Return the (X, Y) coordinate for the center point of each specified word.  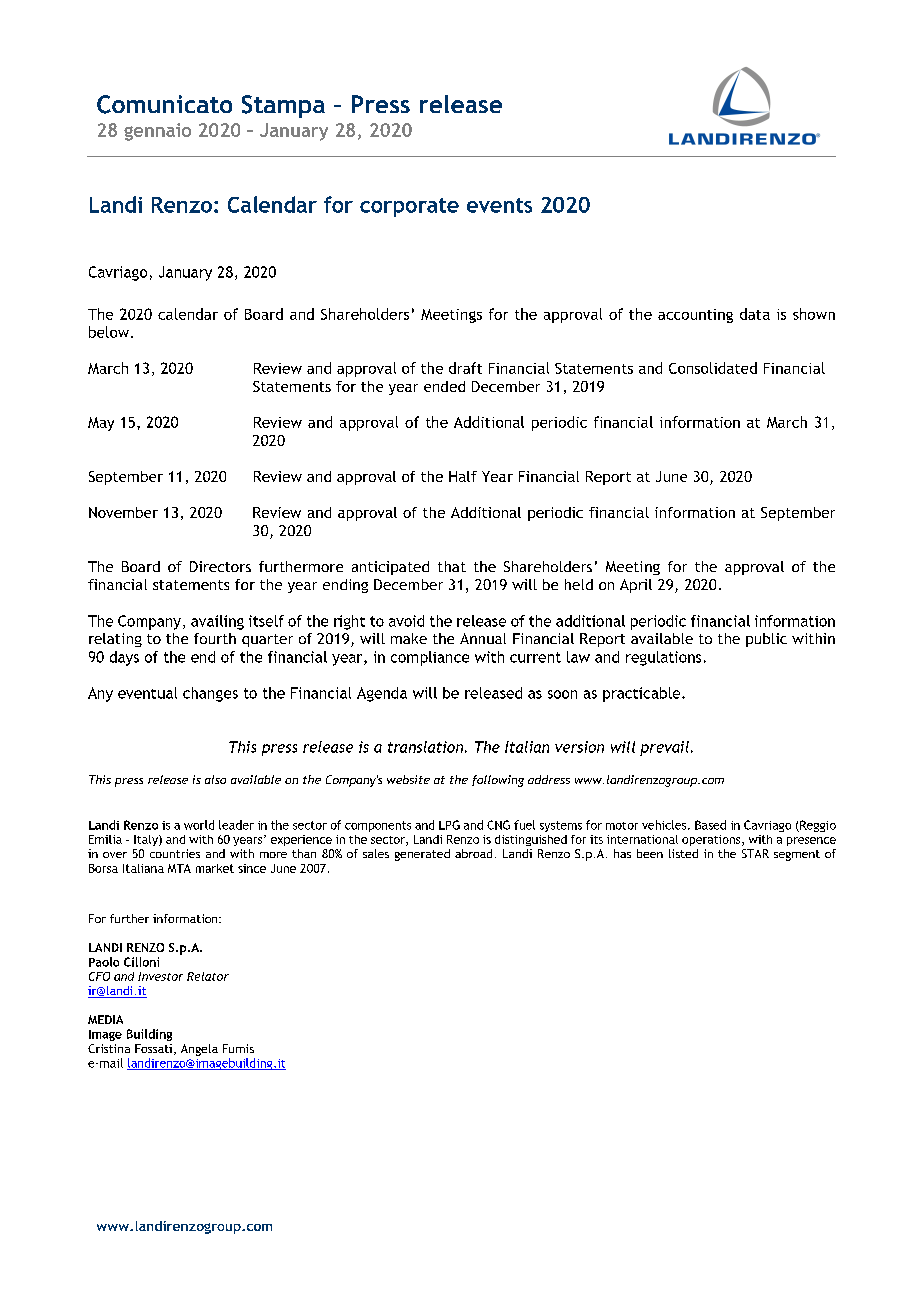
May (101, 424)
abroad (473, 853)
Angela (199, 1050)
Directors (220, 566)
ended (444, 386)
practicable (643, 694)
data (755, 314)
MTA (179, 868)
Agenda (382, 694)
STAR (755, 853)
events (499, 205)
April (636, 586)
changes (210, 694)
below (110, 332)
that (452, 566)
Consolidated (713, 368)
